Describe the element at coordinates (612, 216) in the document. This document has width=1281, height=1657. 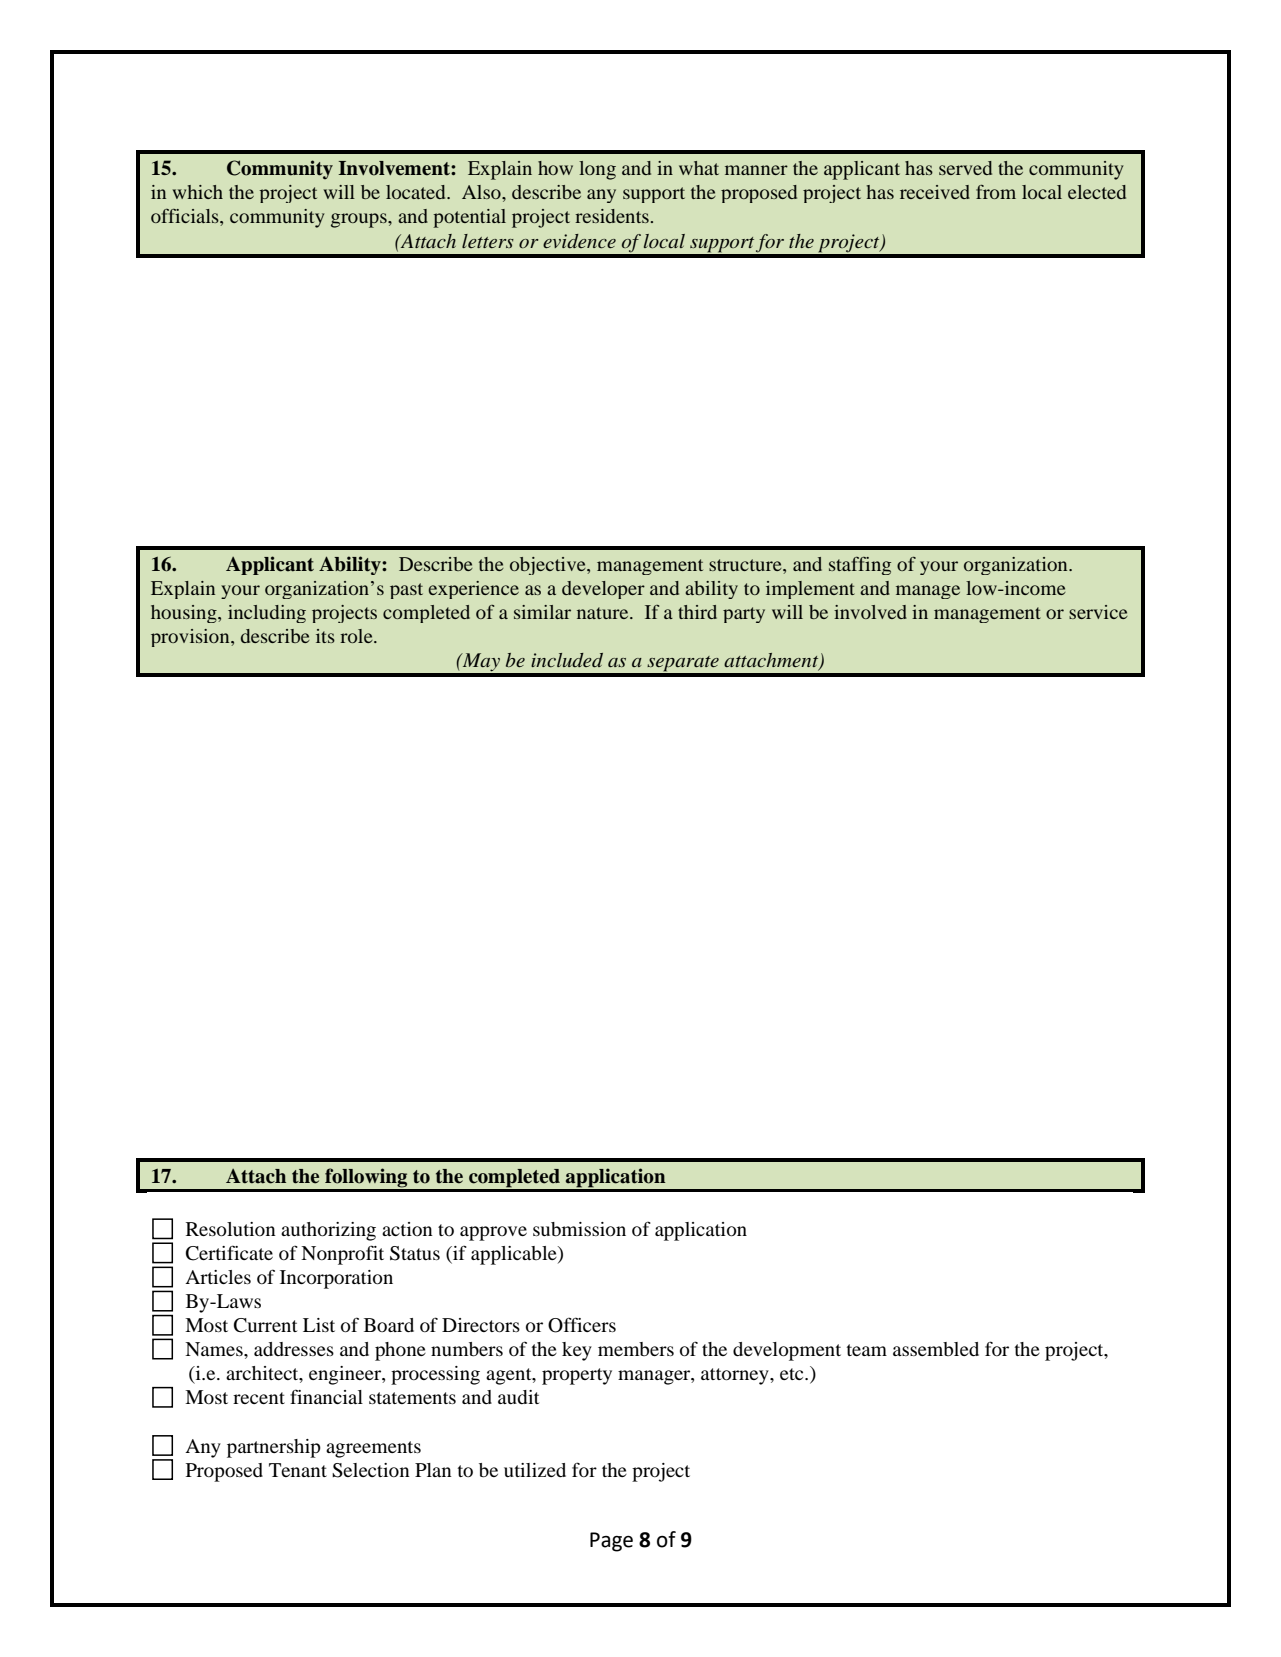
I see `residents` at that location.
